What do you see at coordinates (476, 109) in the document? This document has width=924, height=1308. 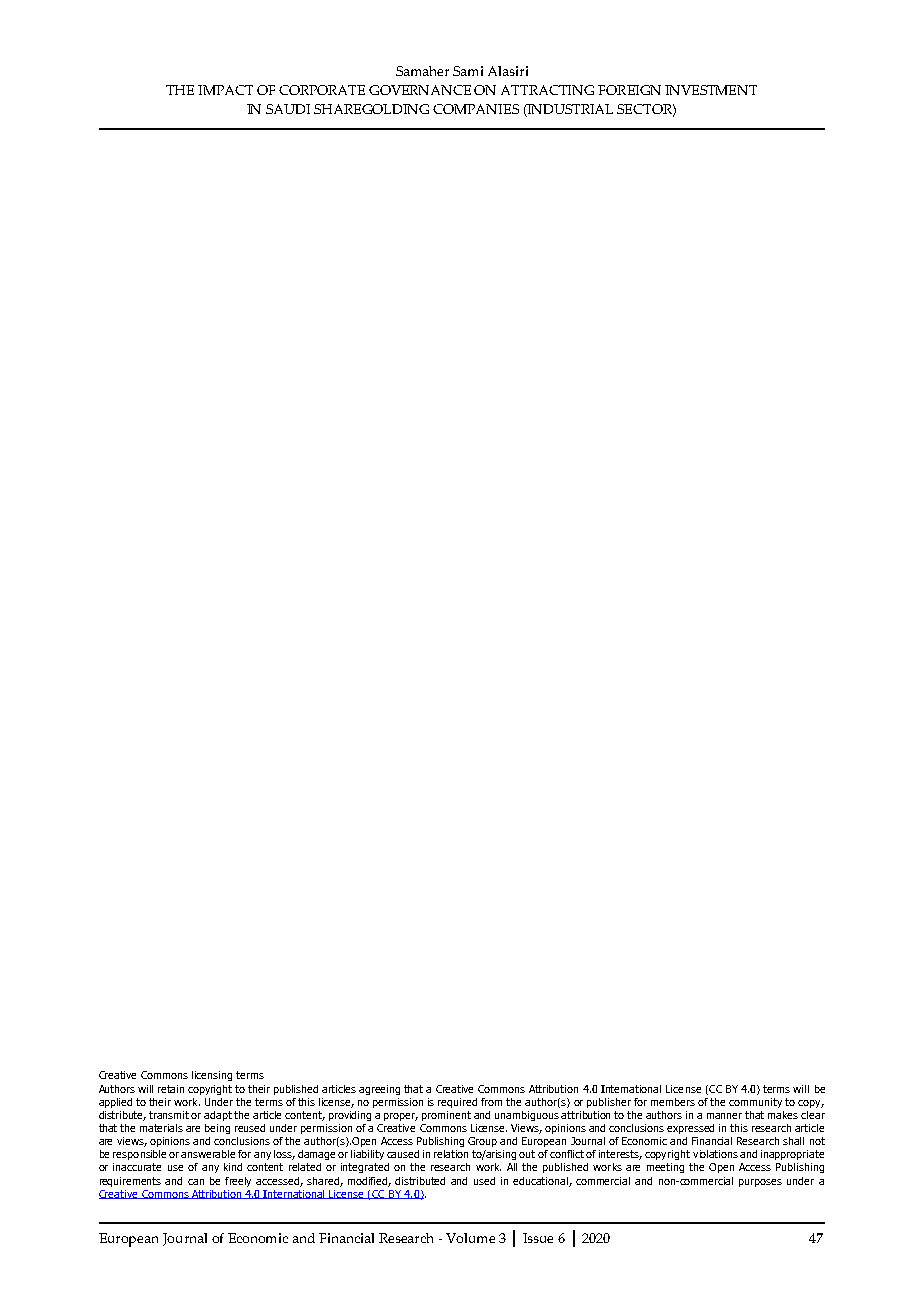 I see `COMPANIES` at bounding box center [476, 109].
